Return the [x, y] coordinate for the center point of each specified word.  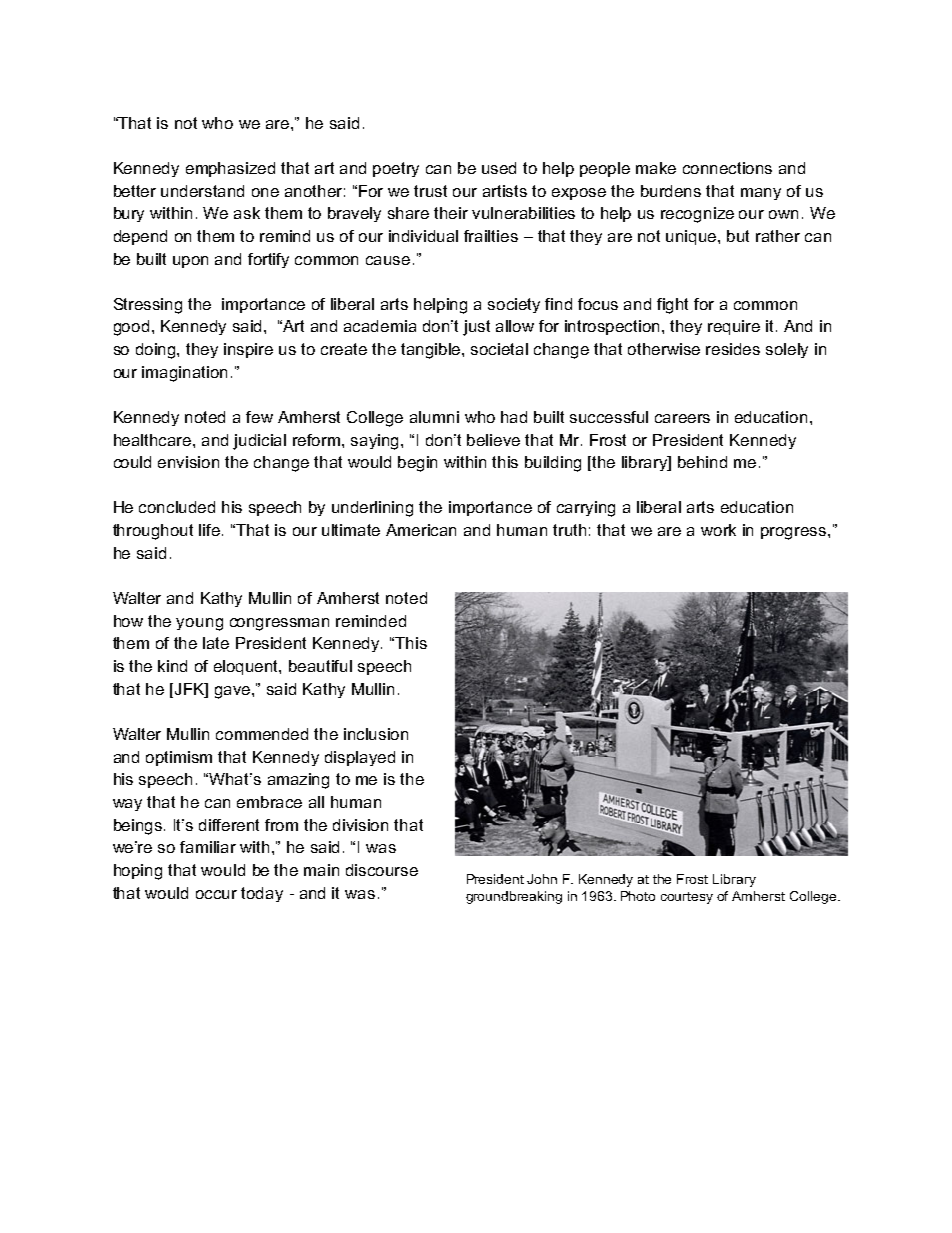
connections [727, 168]
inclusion [376, 734]
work [718, 530]
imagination [184, 374]
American [421, 530]
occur [216, 894]
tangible [432, 351]
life [211, 530]
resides [733, 349]
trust [430, 191]
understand [202, 191]
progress [795, 533]
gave [234, 692]
